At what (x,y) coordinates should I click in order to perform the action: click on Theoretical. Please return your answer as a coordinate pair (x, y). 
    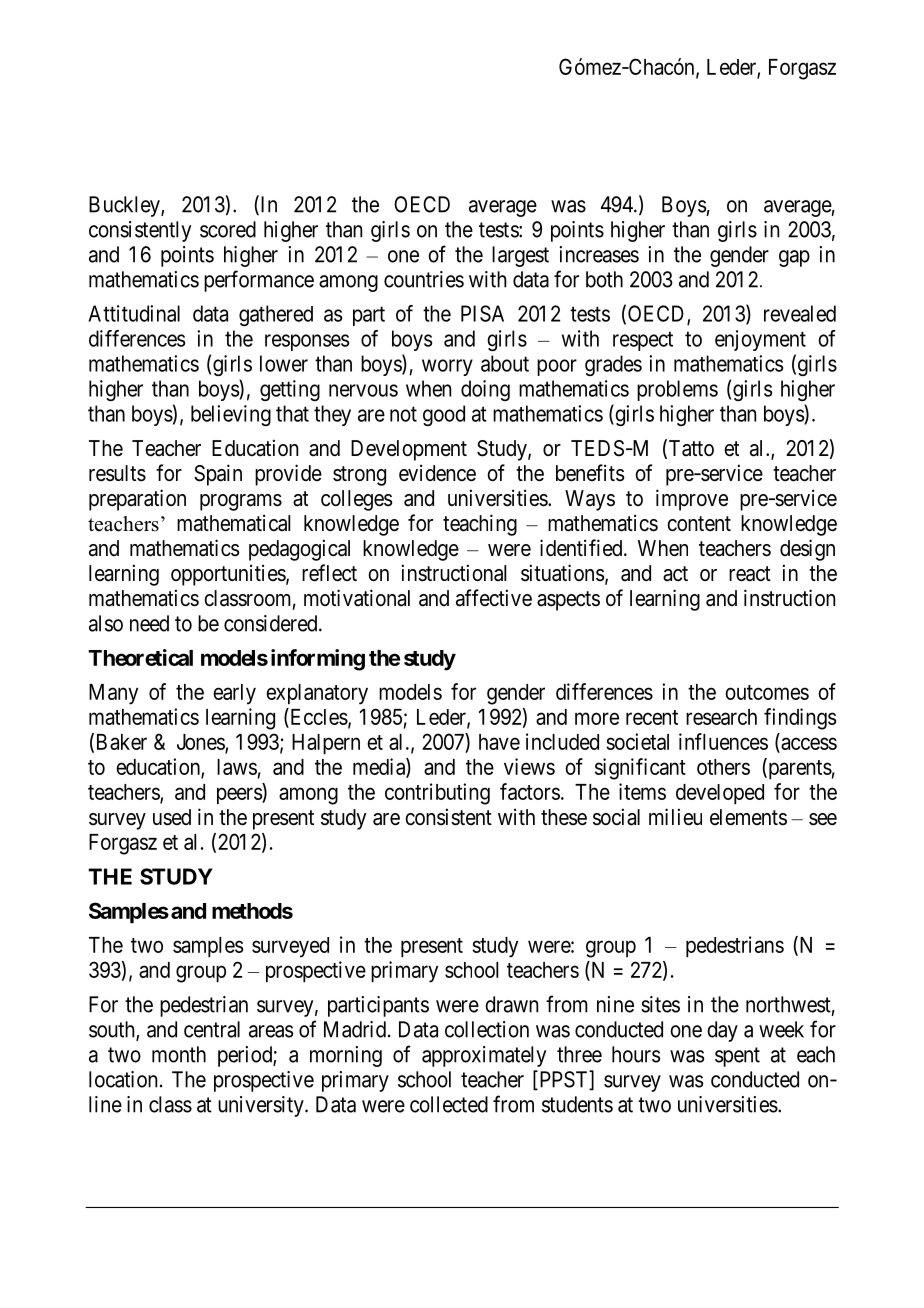
    Looking at the image, I should click on (140, 657).
